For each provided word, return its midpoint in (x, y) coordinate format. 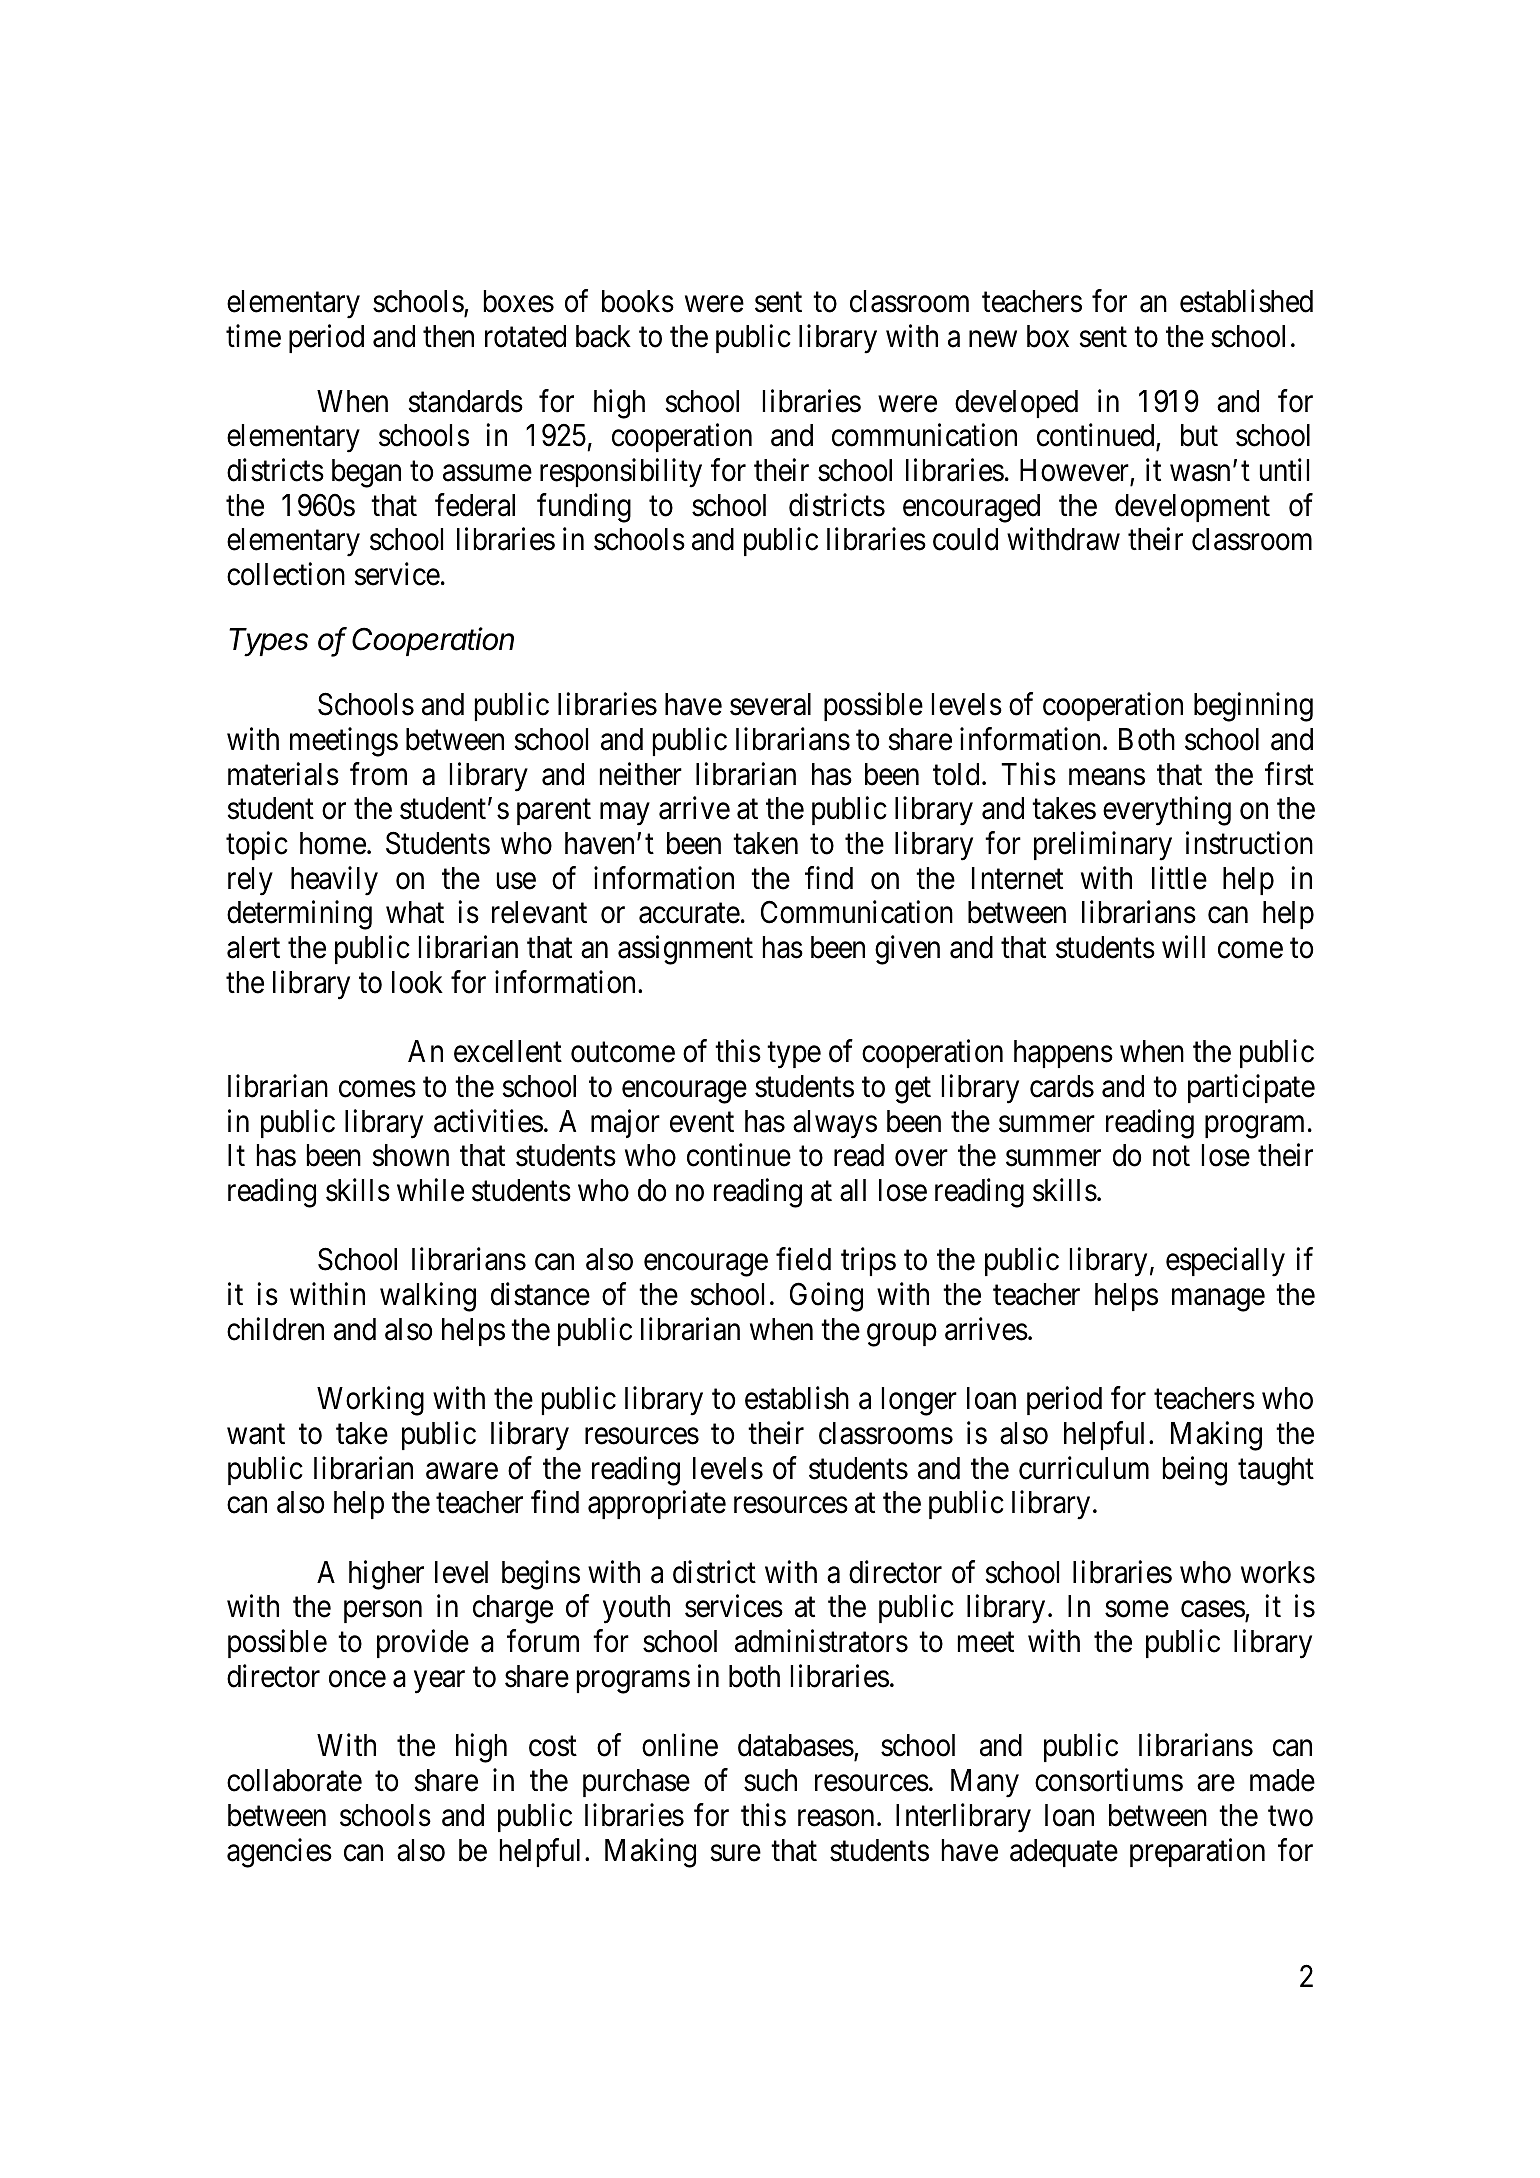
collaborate (294, 1780)
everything (1167, 811)
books (638, 301)
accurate (689, 914)
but (1199, 435)
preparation (1197, 1852)
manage (1218, 1300)
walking (428, 1297)
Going (826, 1297)
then (448, 336)
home (333, 843)
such (770, 1780)
